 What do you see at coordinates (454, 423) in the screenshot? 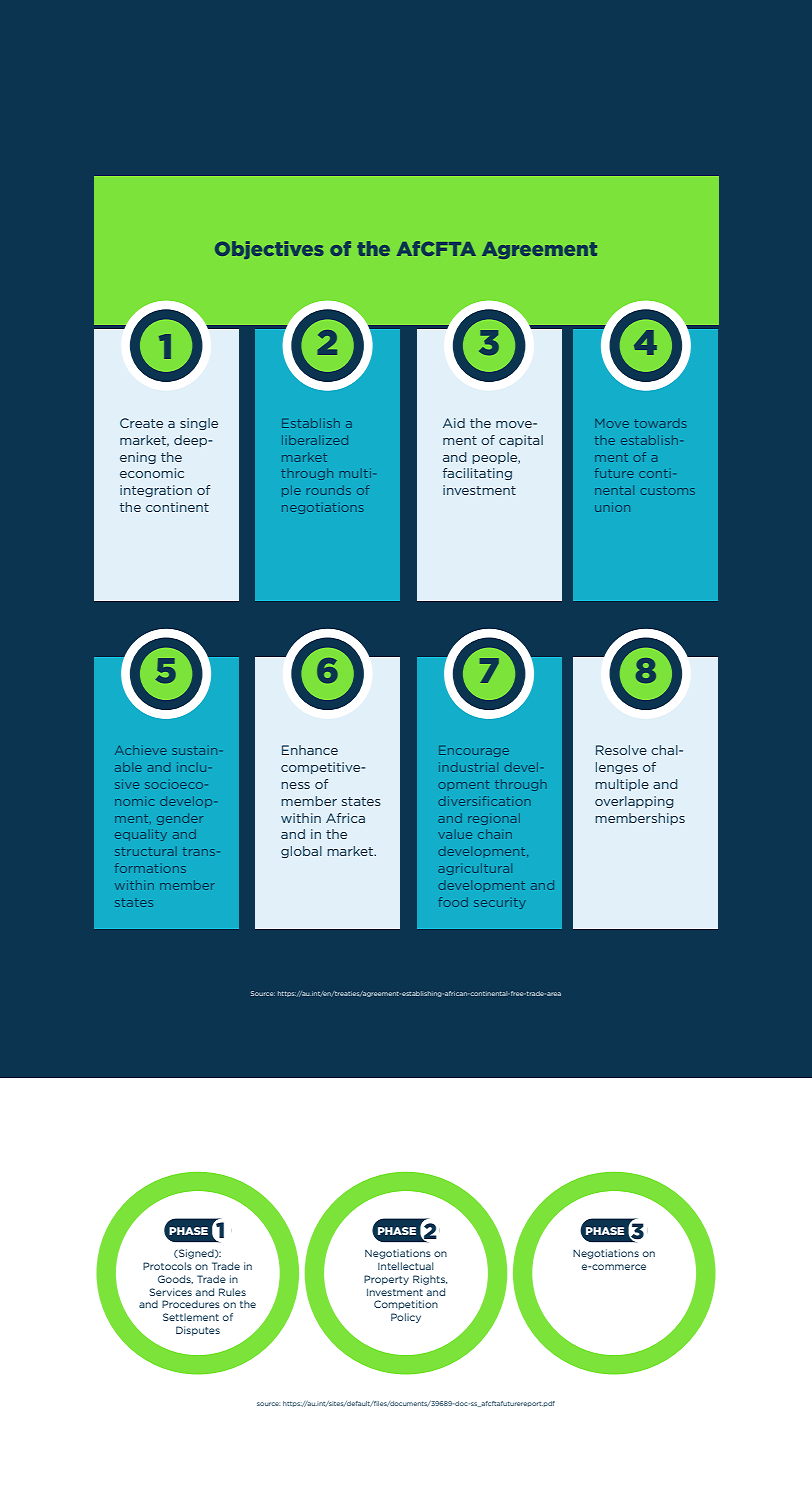
I see `Aid` at bounding box center [454, 423].
